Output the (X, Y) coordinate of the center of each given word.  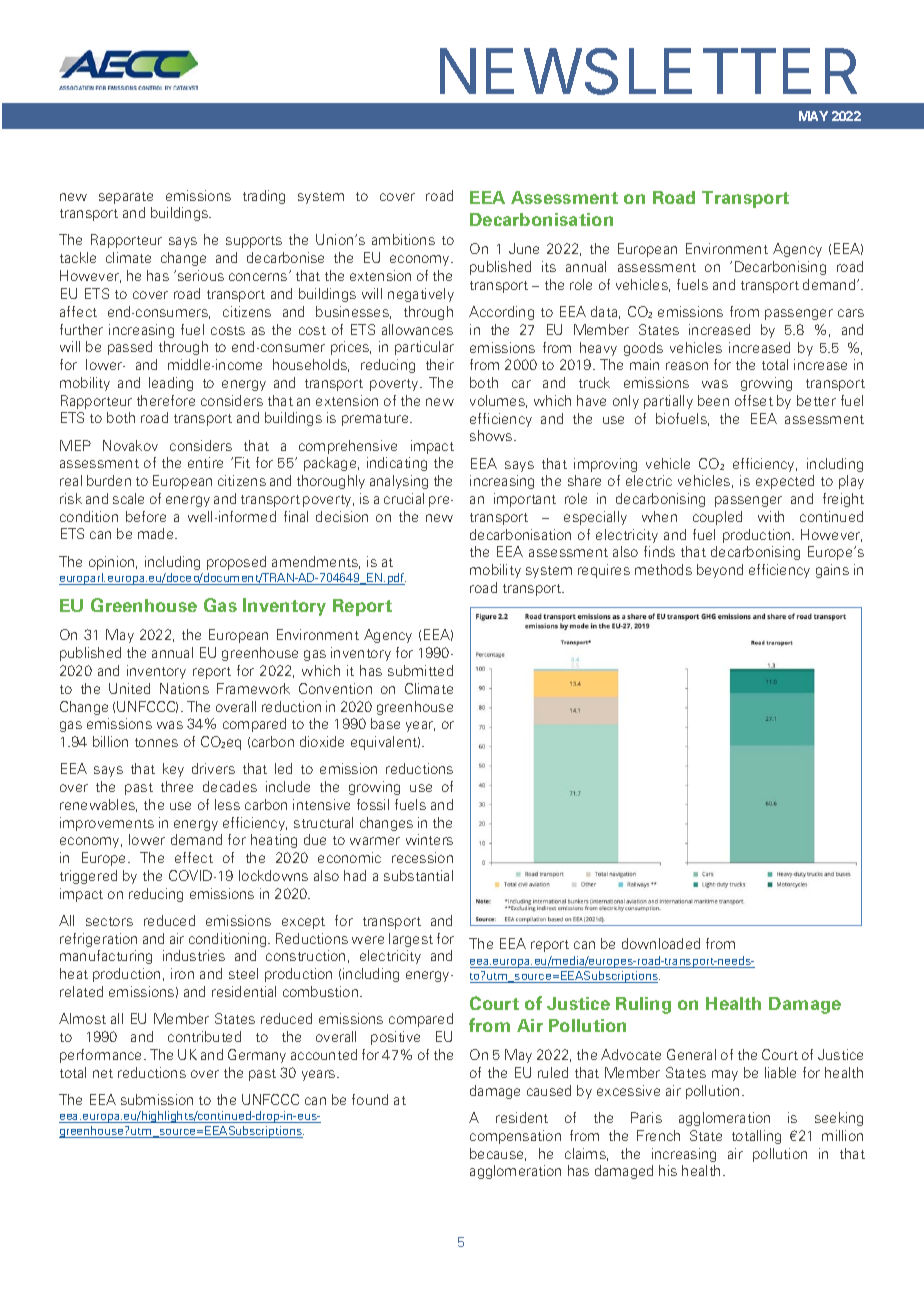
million (842, 1135)
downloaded (661, 943)
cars (851, 313)
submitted (420, 670)
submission (157, 1099)
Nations (184, 688)
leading (171, 384)
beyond (720, 571)
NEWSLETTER (648, 71)
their (440, 364)
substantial (418, 875)
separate (126, 198)
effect (194, 857)
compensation (515, 1137)
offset (754, 400)
